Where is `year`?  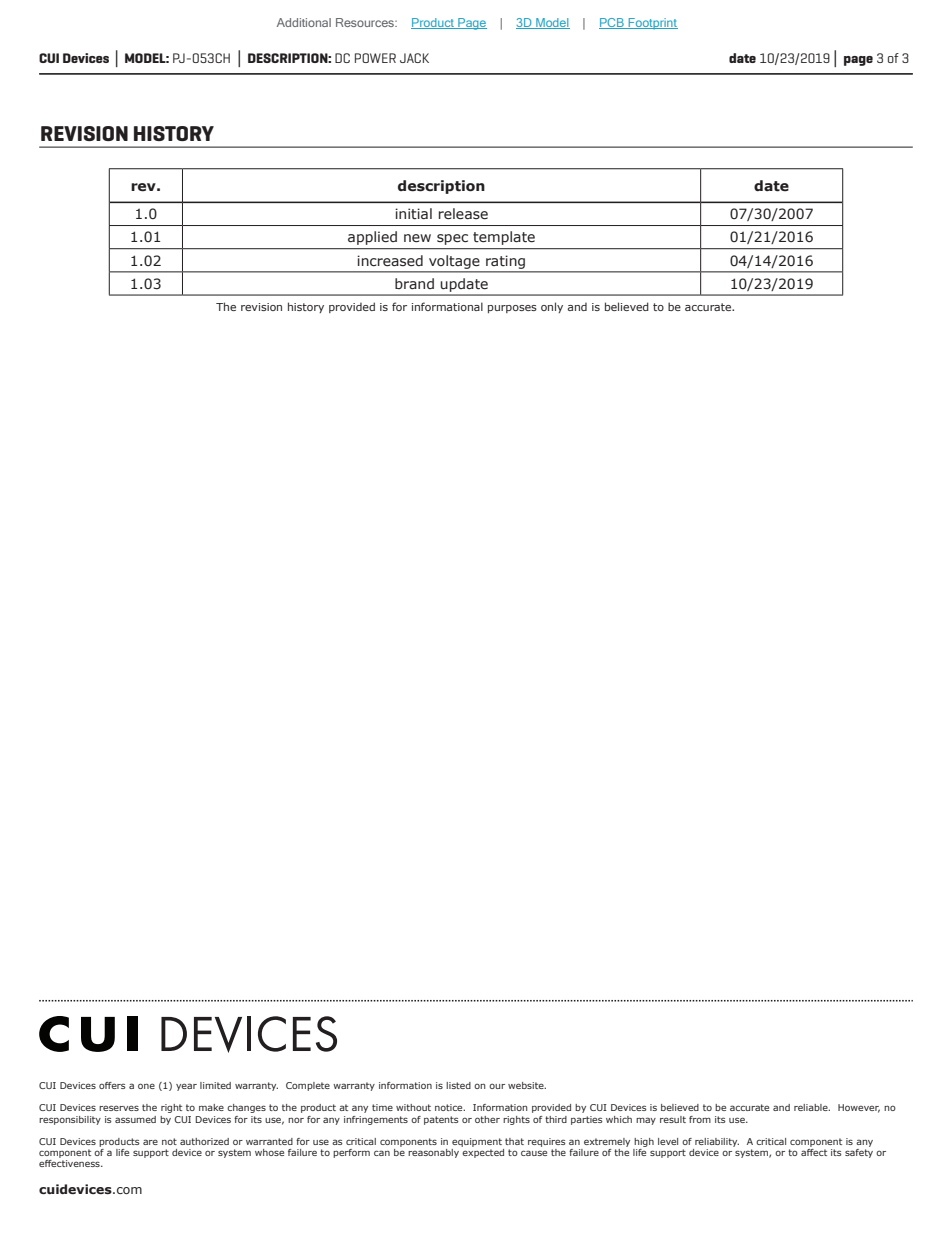 year is located at coordinates (186, 1087).
